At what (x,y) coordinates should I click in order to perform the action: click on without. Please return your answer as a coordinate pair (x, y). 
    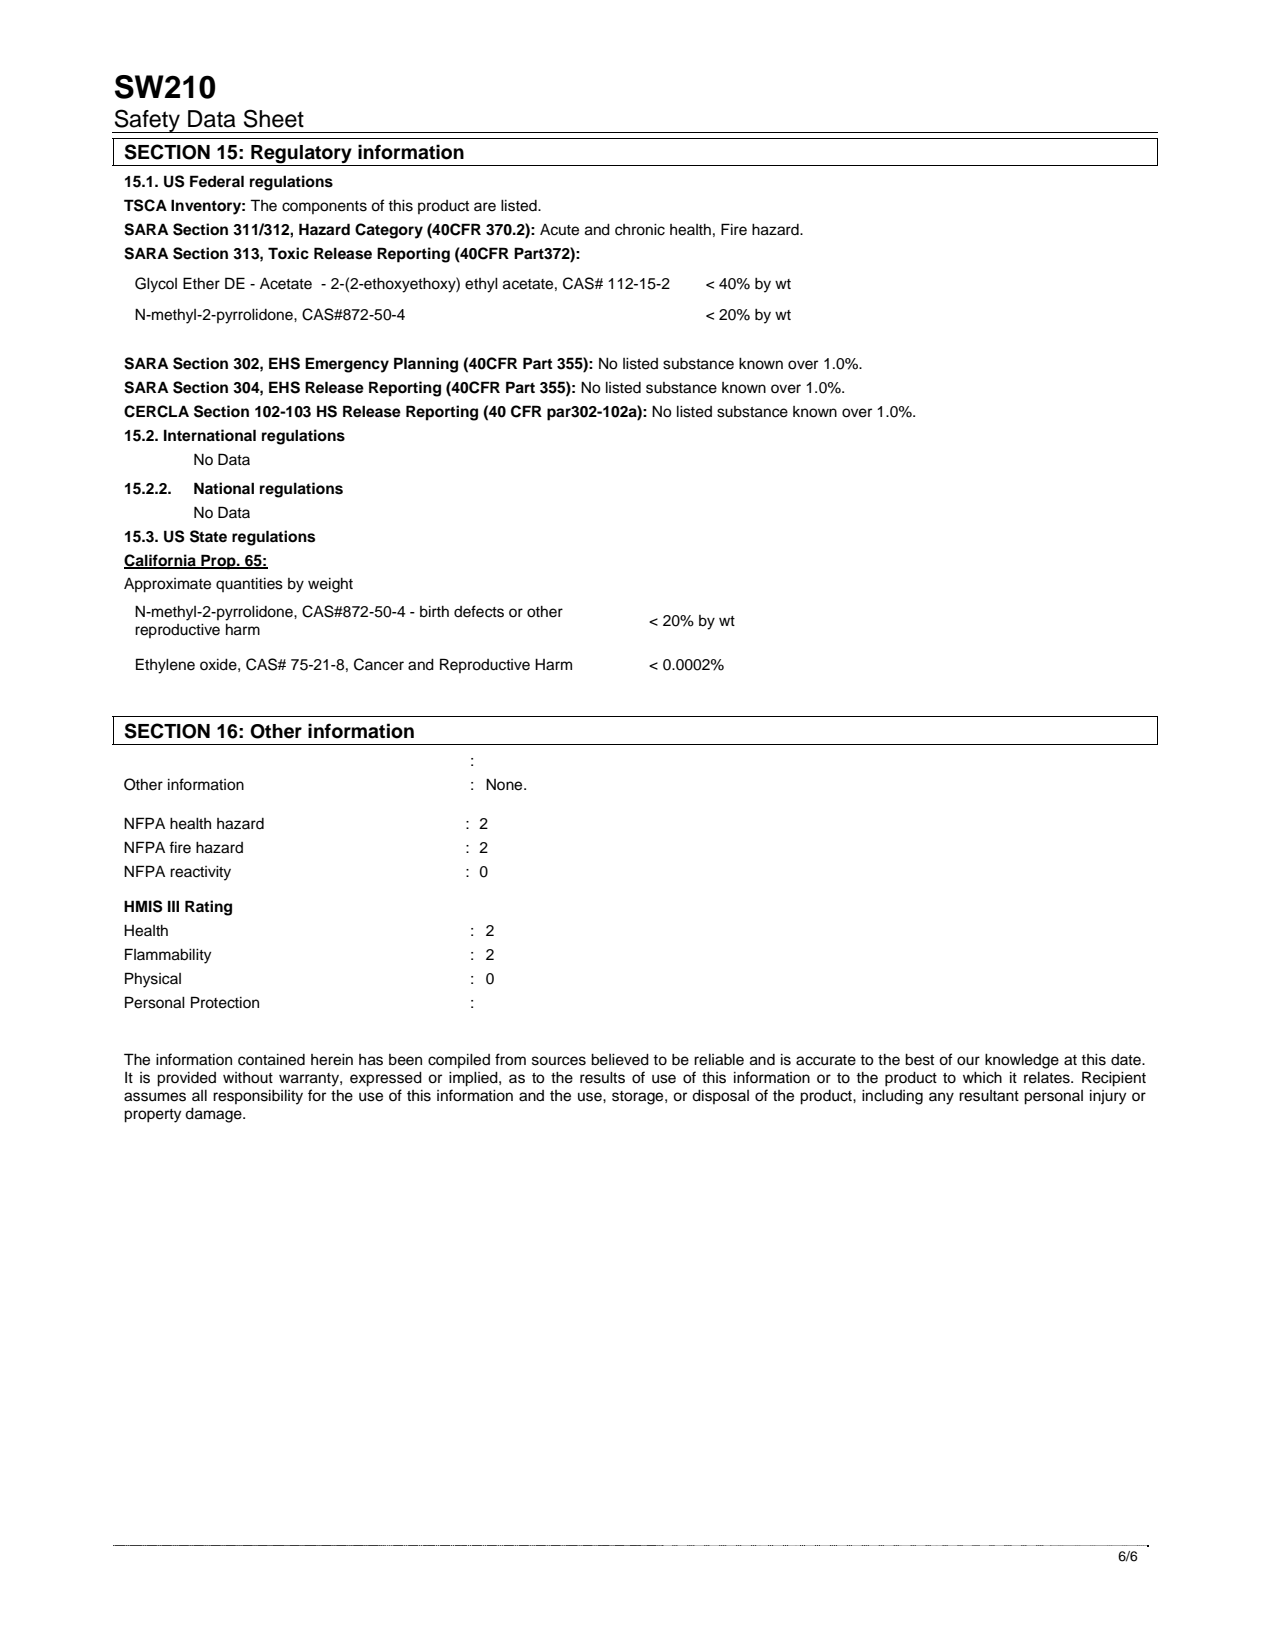
    Looking at the image, I should click on (248, 1078).
